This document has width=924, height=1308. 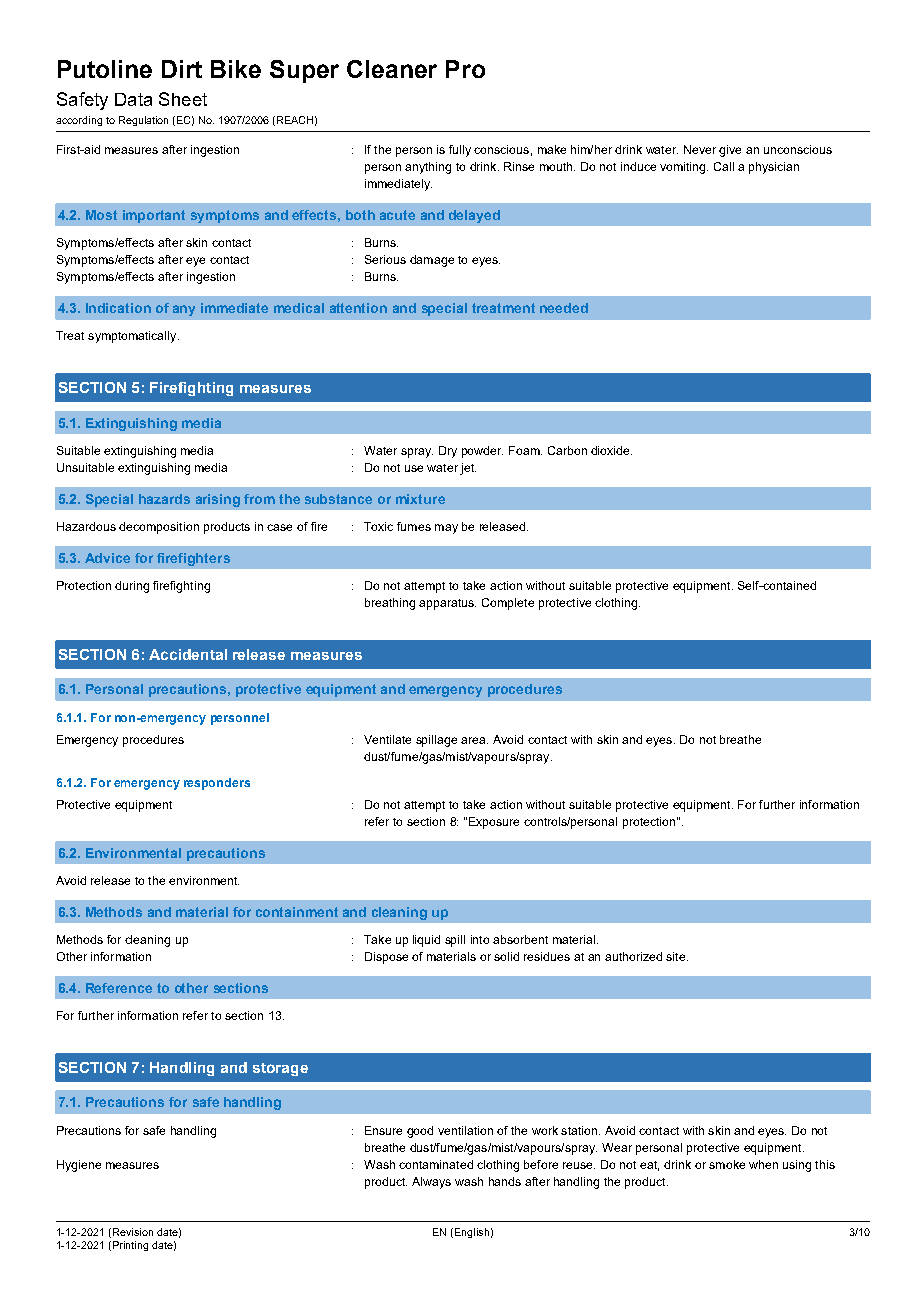 I want to click on fully, so click(x=460, y=151).
